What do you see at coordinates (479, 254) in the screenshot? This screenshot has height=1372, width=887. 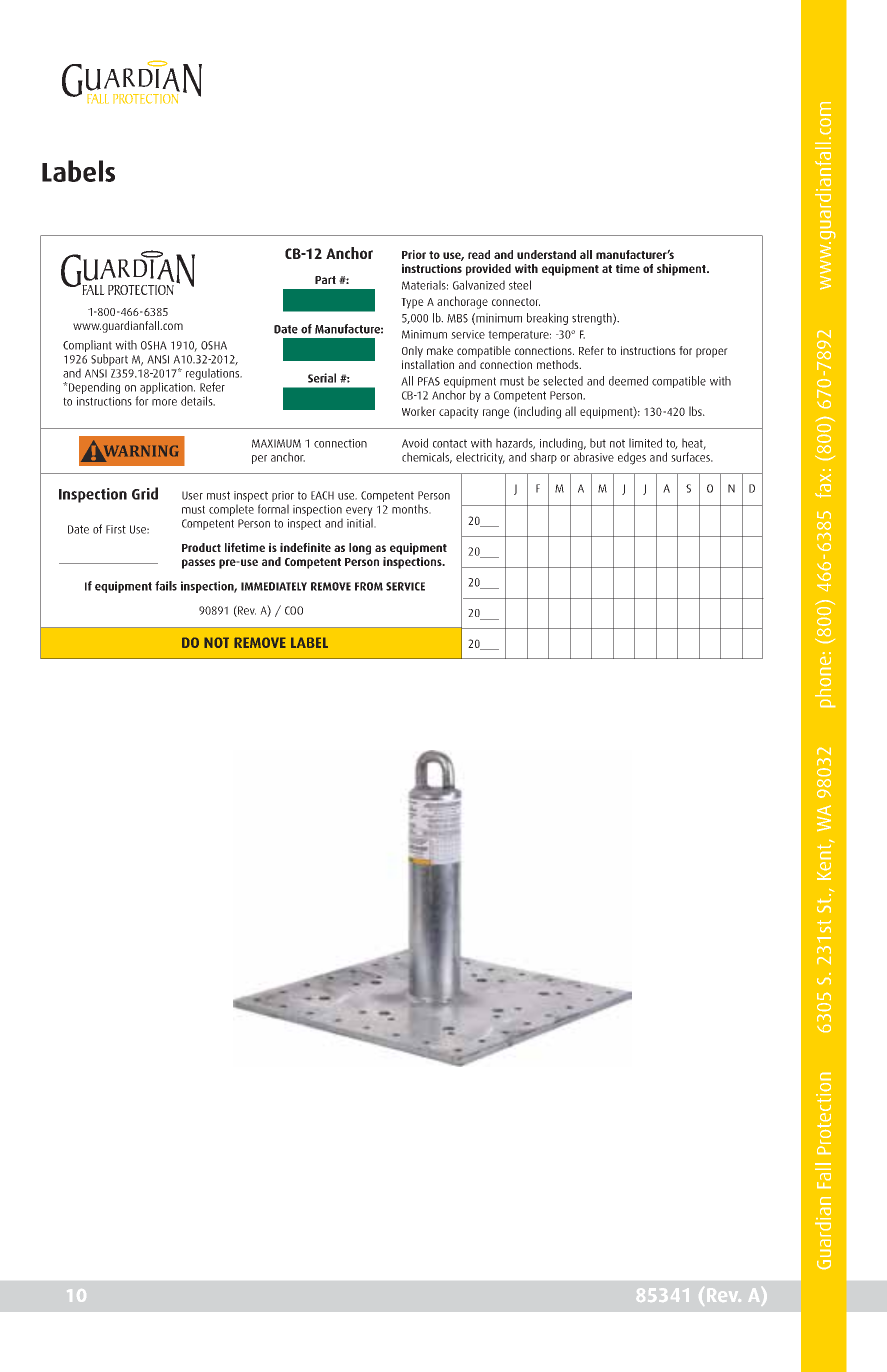 I see `read` at bounding box center [479, 254].
